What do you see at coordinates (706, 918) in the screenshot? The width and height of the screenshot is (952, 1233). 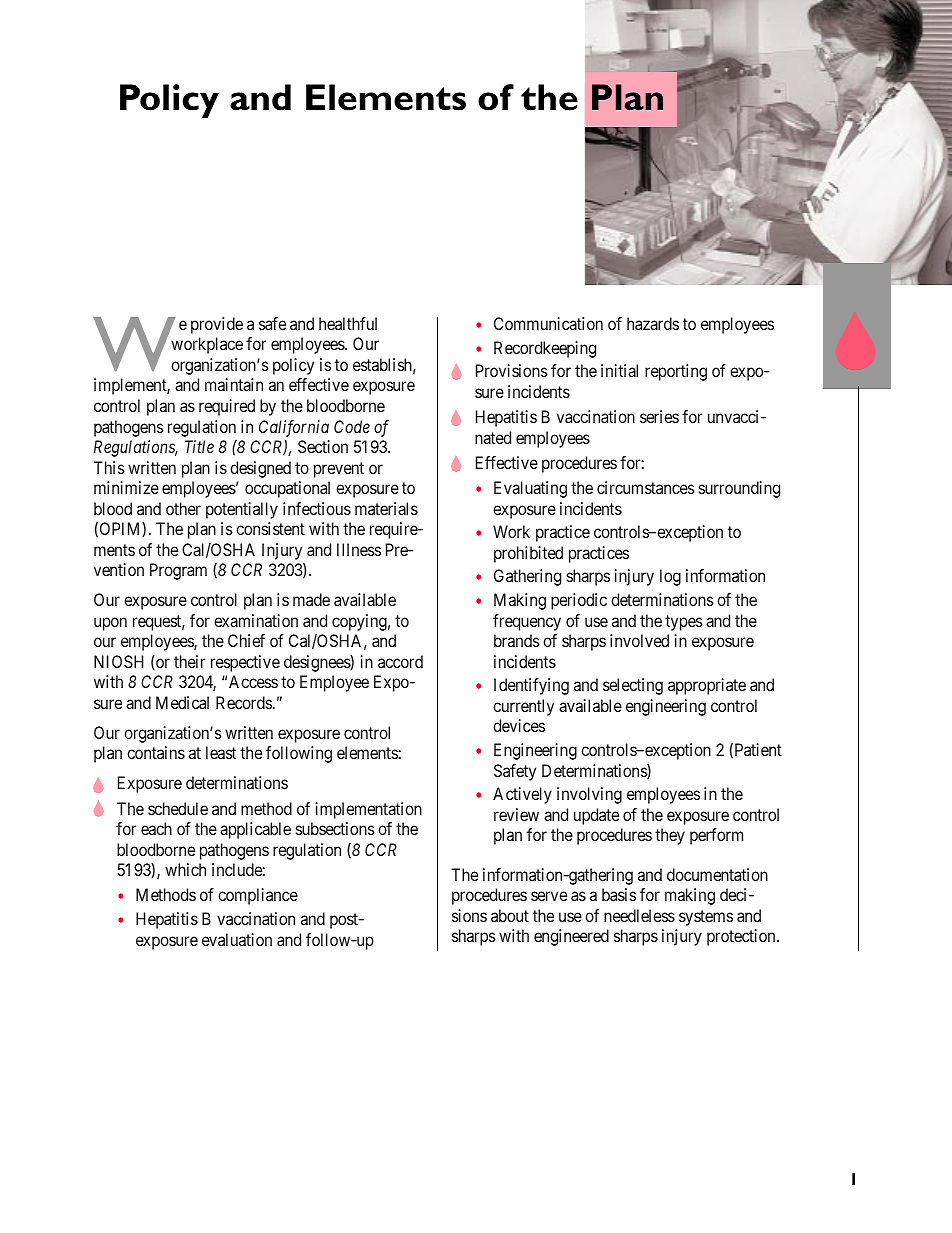 I see `systems` at bounding box center [706, 918].
